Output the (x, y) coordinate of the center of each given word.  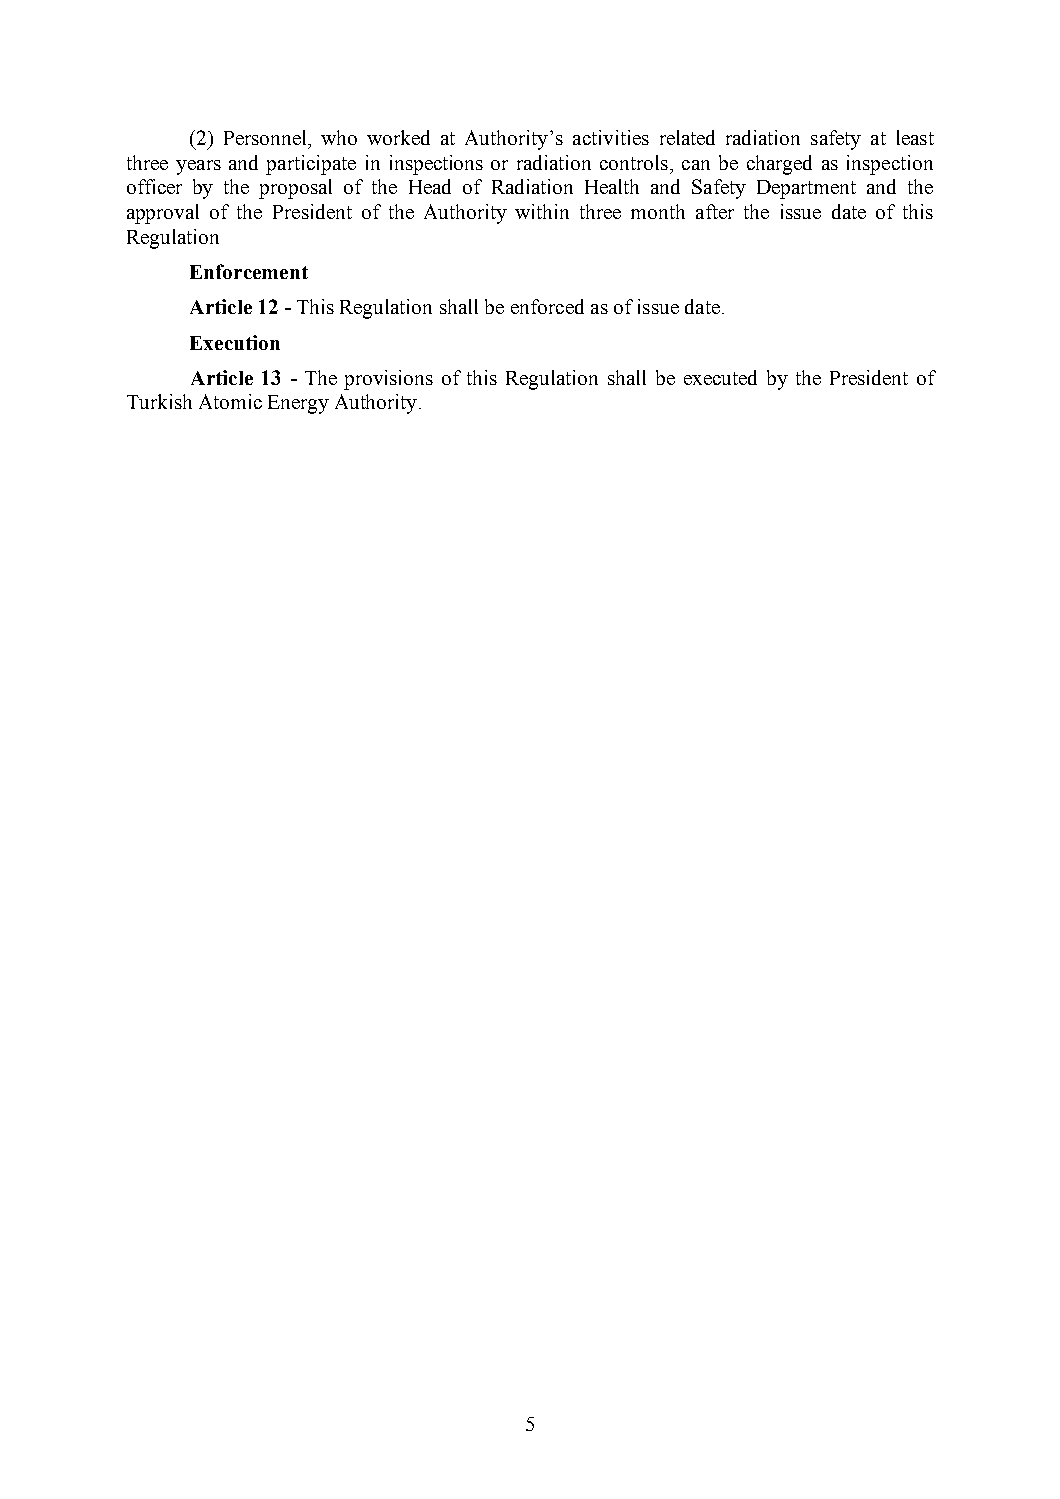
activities (611, 137)
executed (720, 377)
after (715, 211)
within (542, 211)
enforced (547, 306)
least (915, 137)
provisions (388, 380)
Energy (298, 404)
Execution (235, 342)
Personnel (266, 137)
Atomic (230, 401)
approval (163, 214)
